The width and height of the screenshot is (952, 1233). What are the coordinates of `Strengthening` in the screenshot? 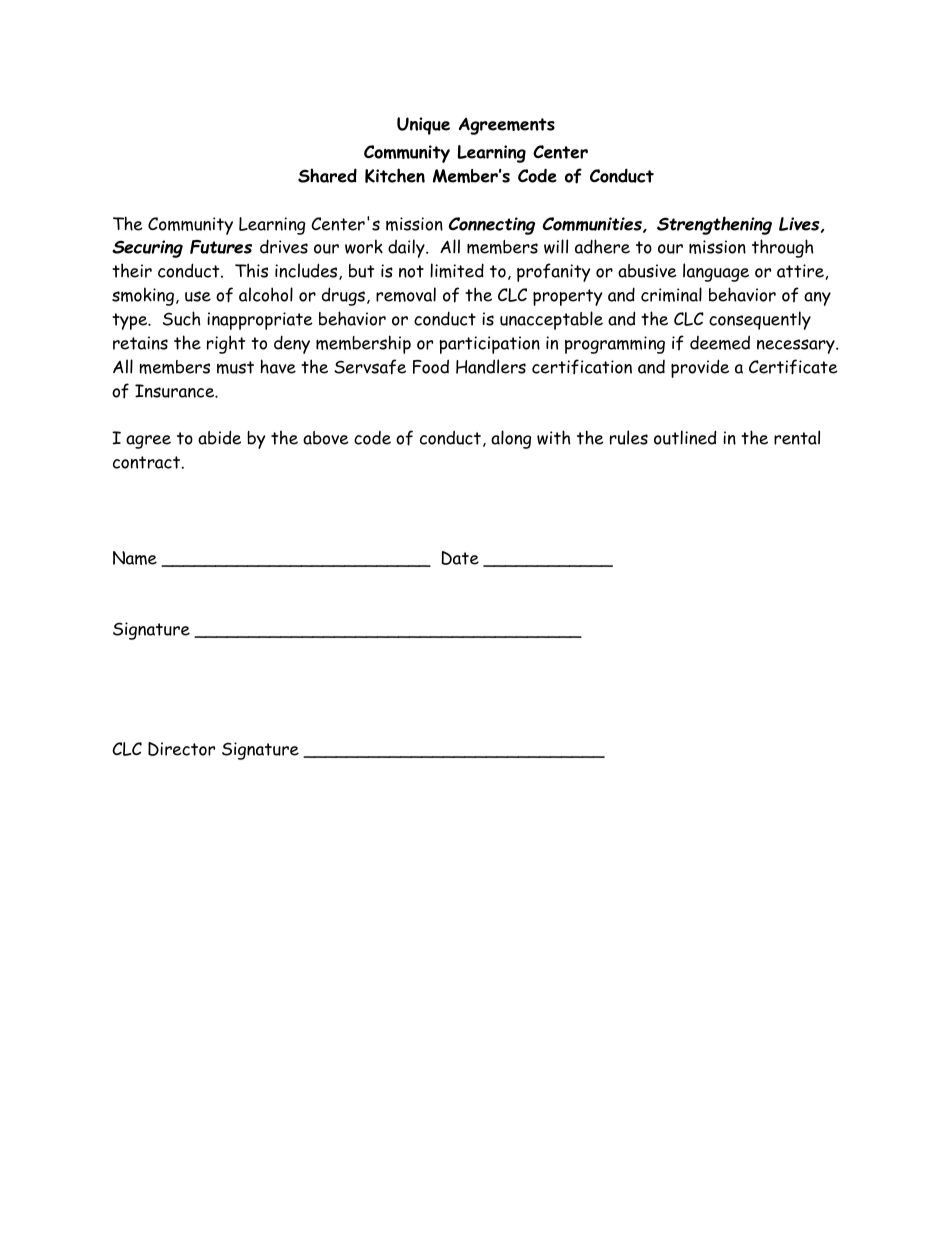 It's located at (714, 225).
